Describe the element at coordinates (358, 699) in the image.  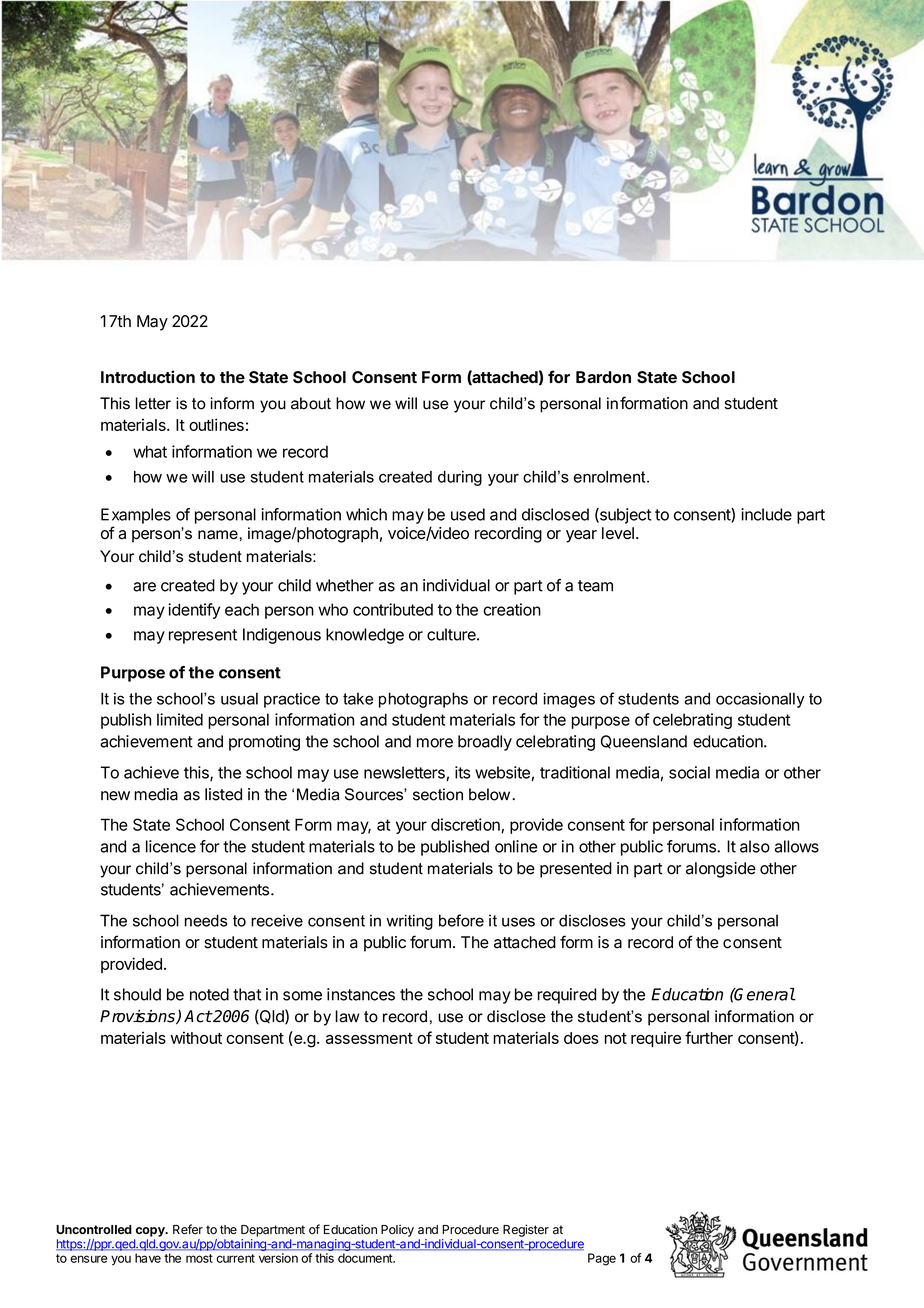
I see `take` at that location.
